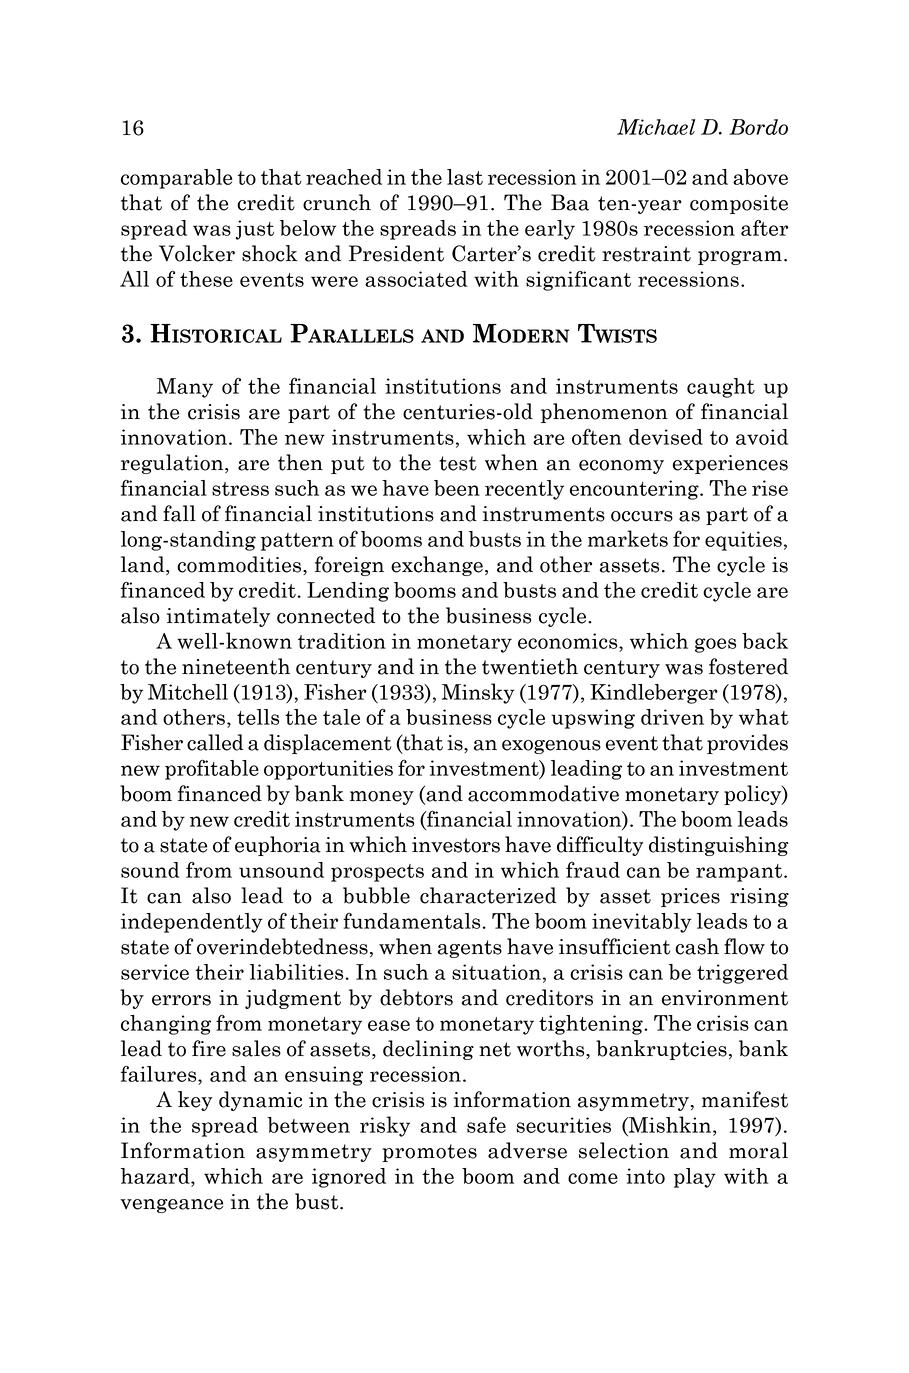 This page has width=909, height=1373. What do you see at coordinates (465, 177) in the page?
I see `last` at bounding box center [465, 177].
